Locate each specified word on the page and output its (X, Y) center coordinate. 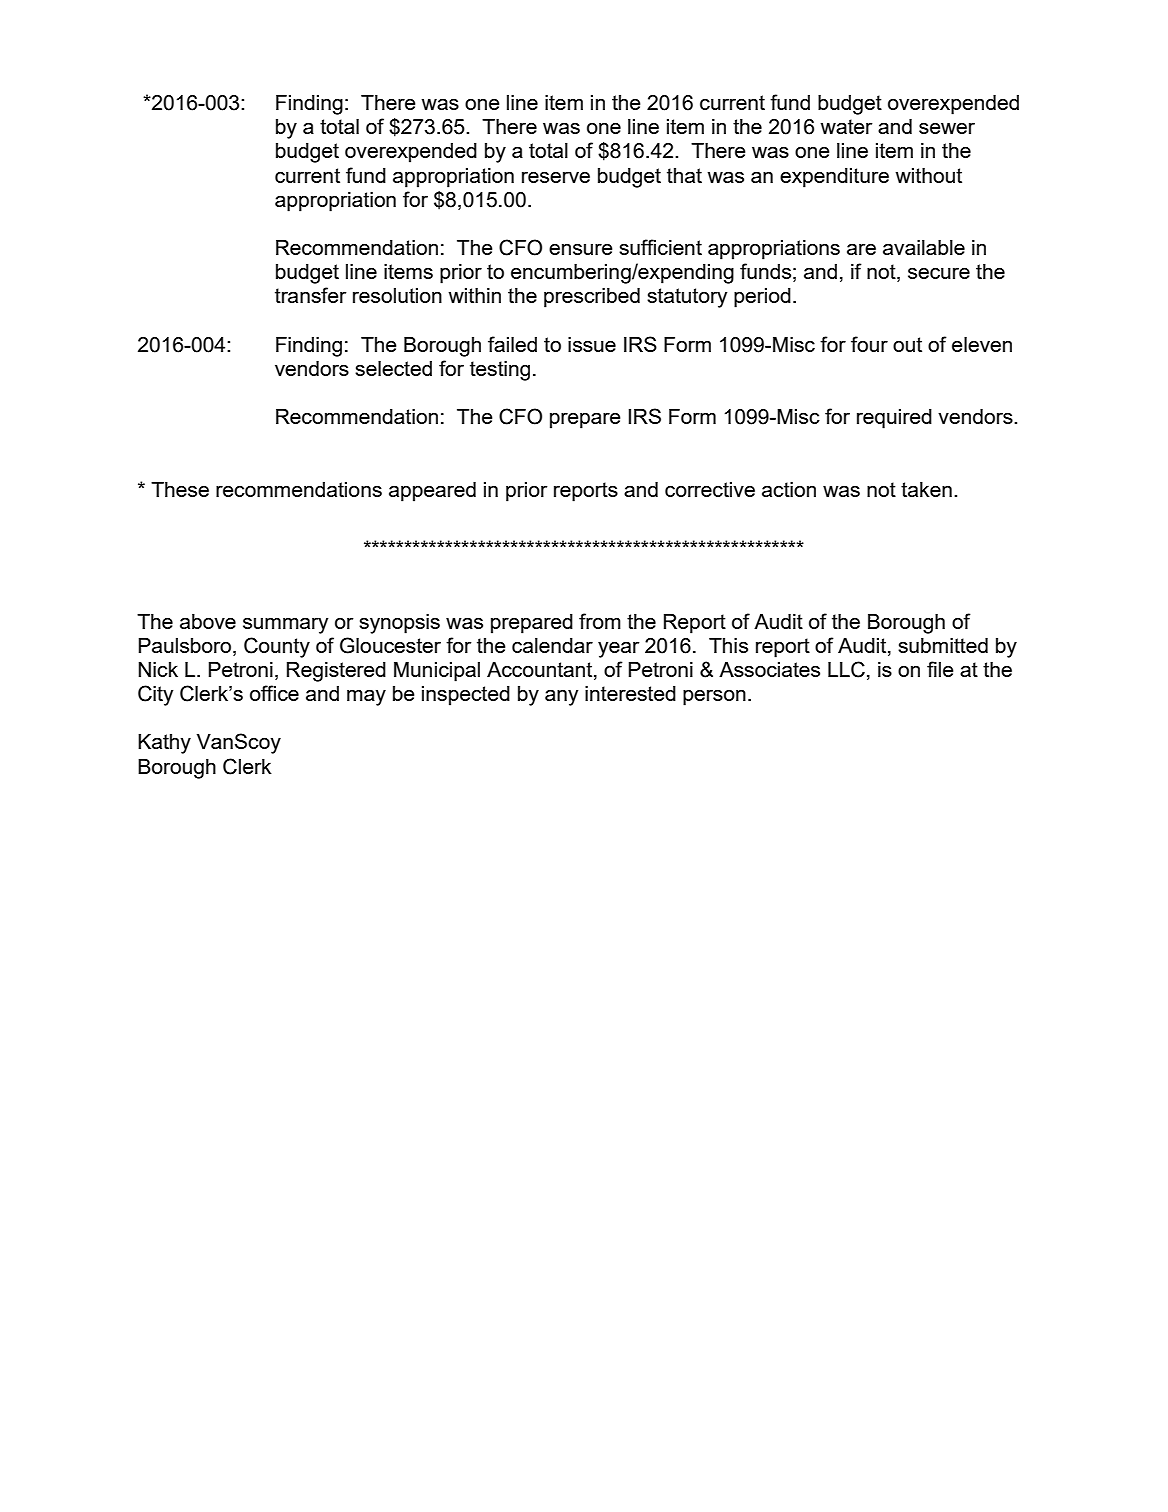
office (274, 693)
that (684, 175)
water (846, 126)
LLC (846, 669)
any (562, 698)
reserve (556, 177)
